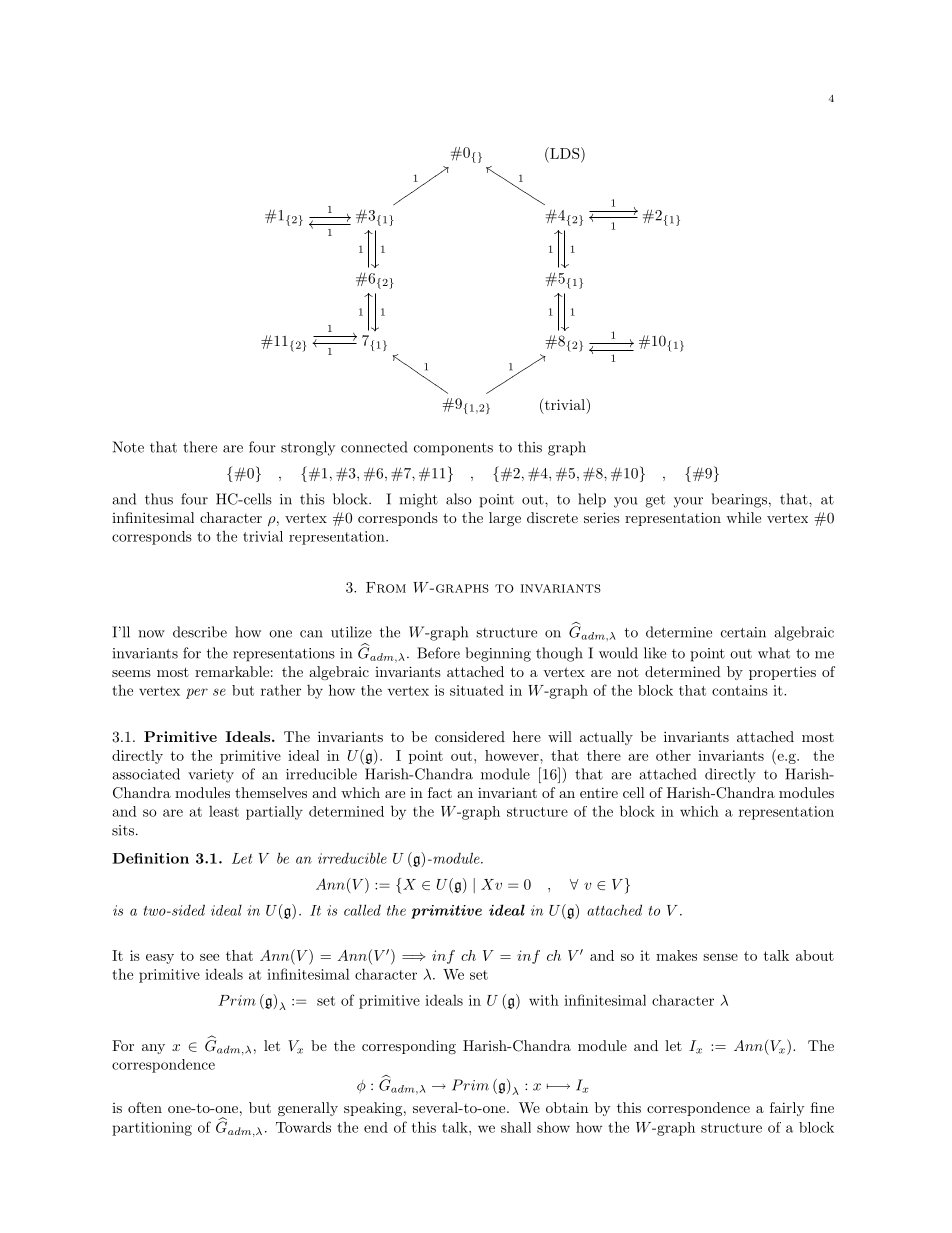 The image size is (952, 1233). Describe the element at coordinates (440, 792) in the screenshot. I see `fact` at that location.
